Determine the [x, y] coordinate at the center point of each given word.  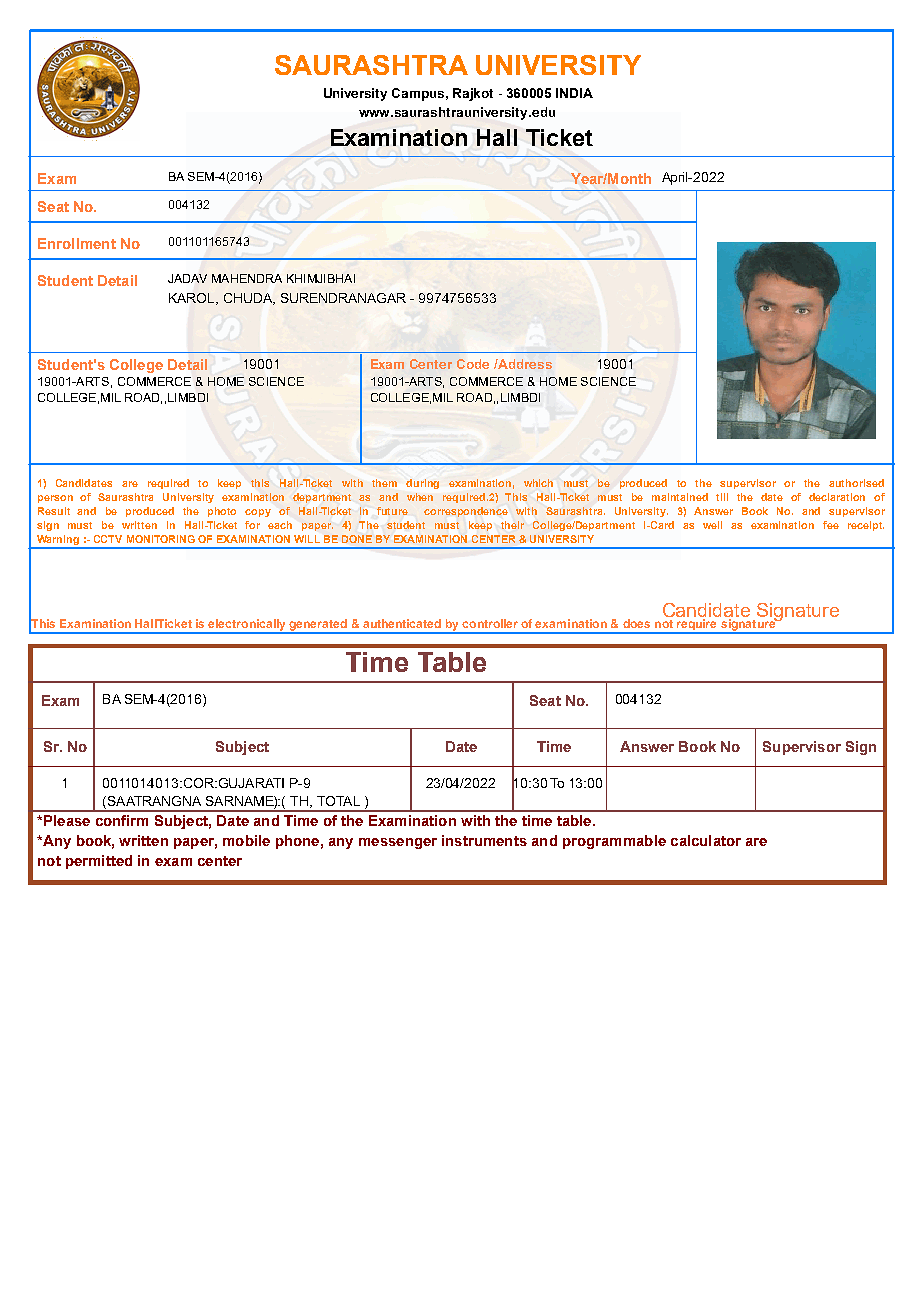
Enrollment [77, 243]
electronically [248, 626]
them [384, 483]
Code [473, 364]
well [712, 525]
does [636, 623]
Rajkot [473, 94]
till [722, 497]
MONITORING [161, 539]
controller [490, 623]
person [55, 499]
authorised [856, 483]
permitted [99, 862]
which [538, 483]
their [512, 525]
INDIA [574, 93]
